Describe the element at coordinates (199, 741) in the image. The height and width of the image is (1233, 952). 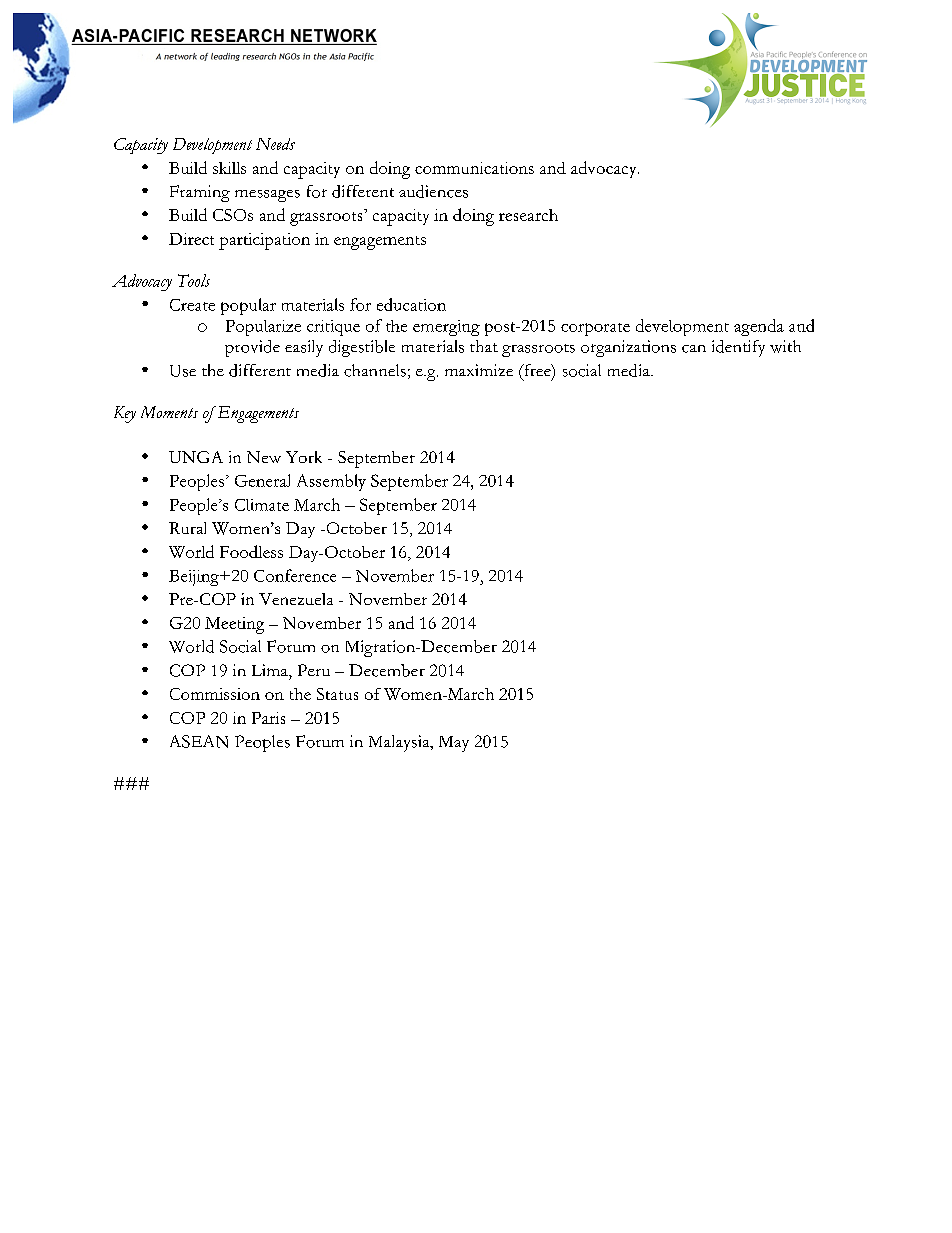
I see `ASEAN` at that location.
